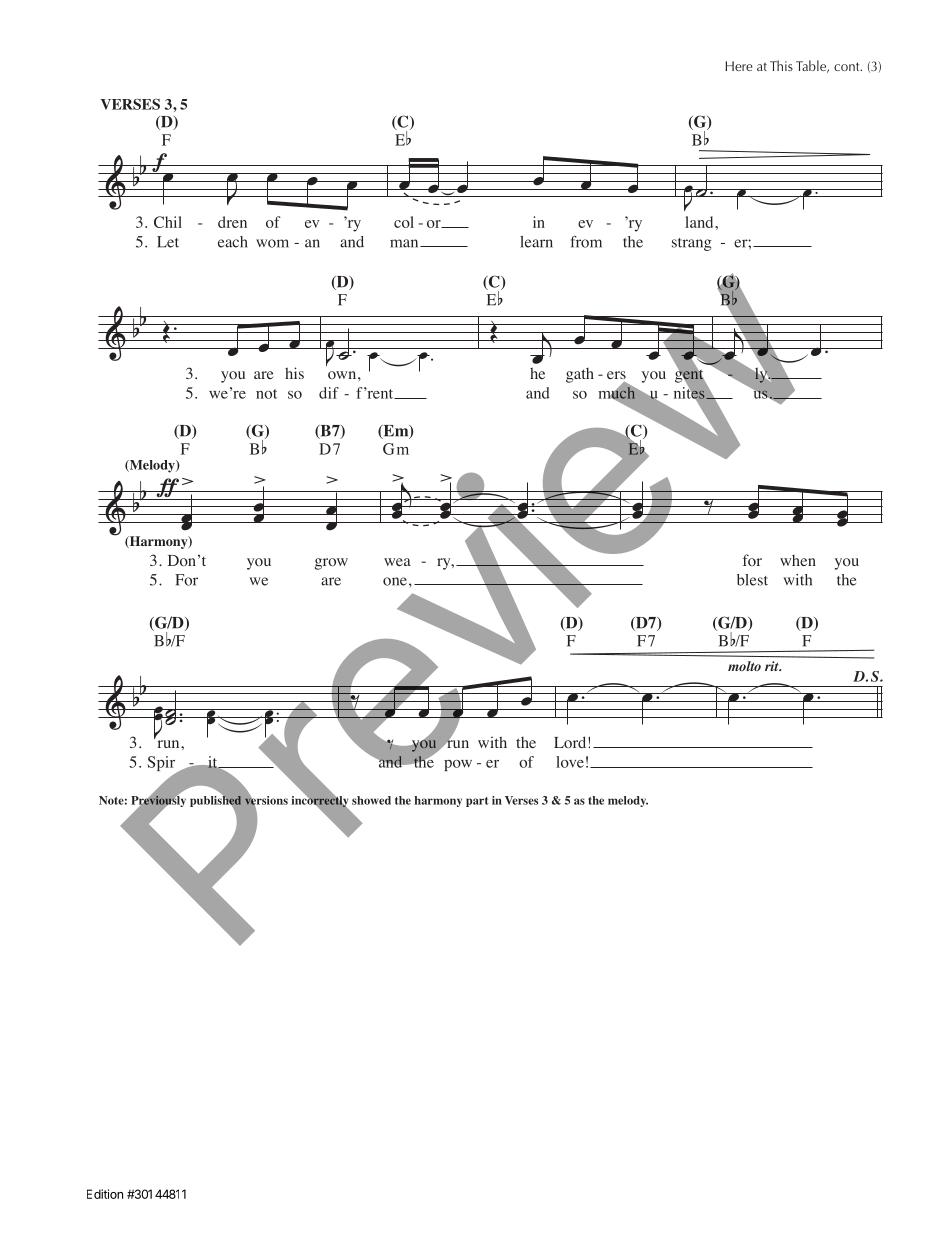 This screenshot has height=1233, width=952. I want to click on grow, so click(331, 564).
